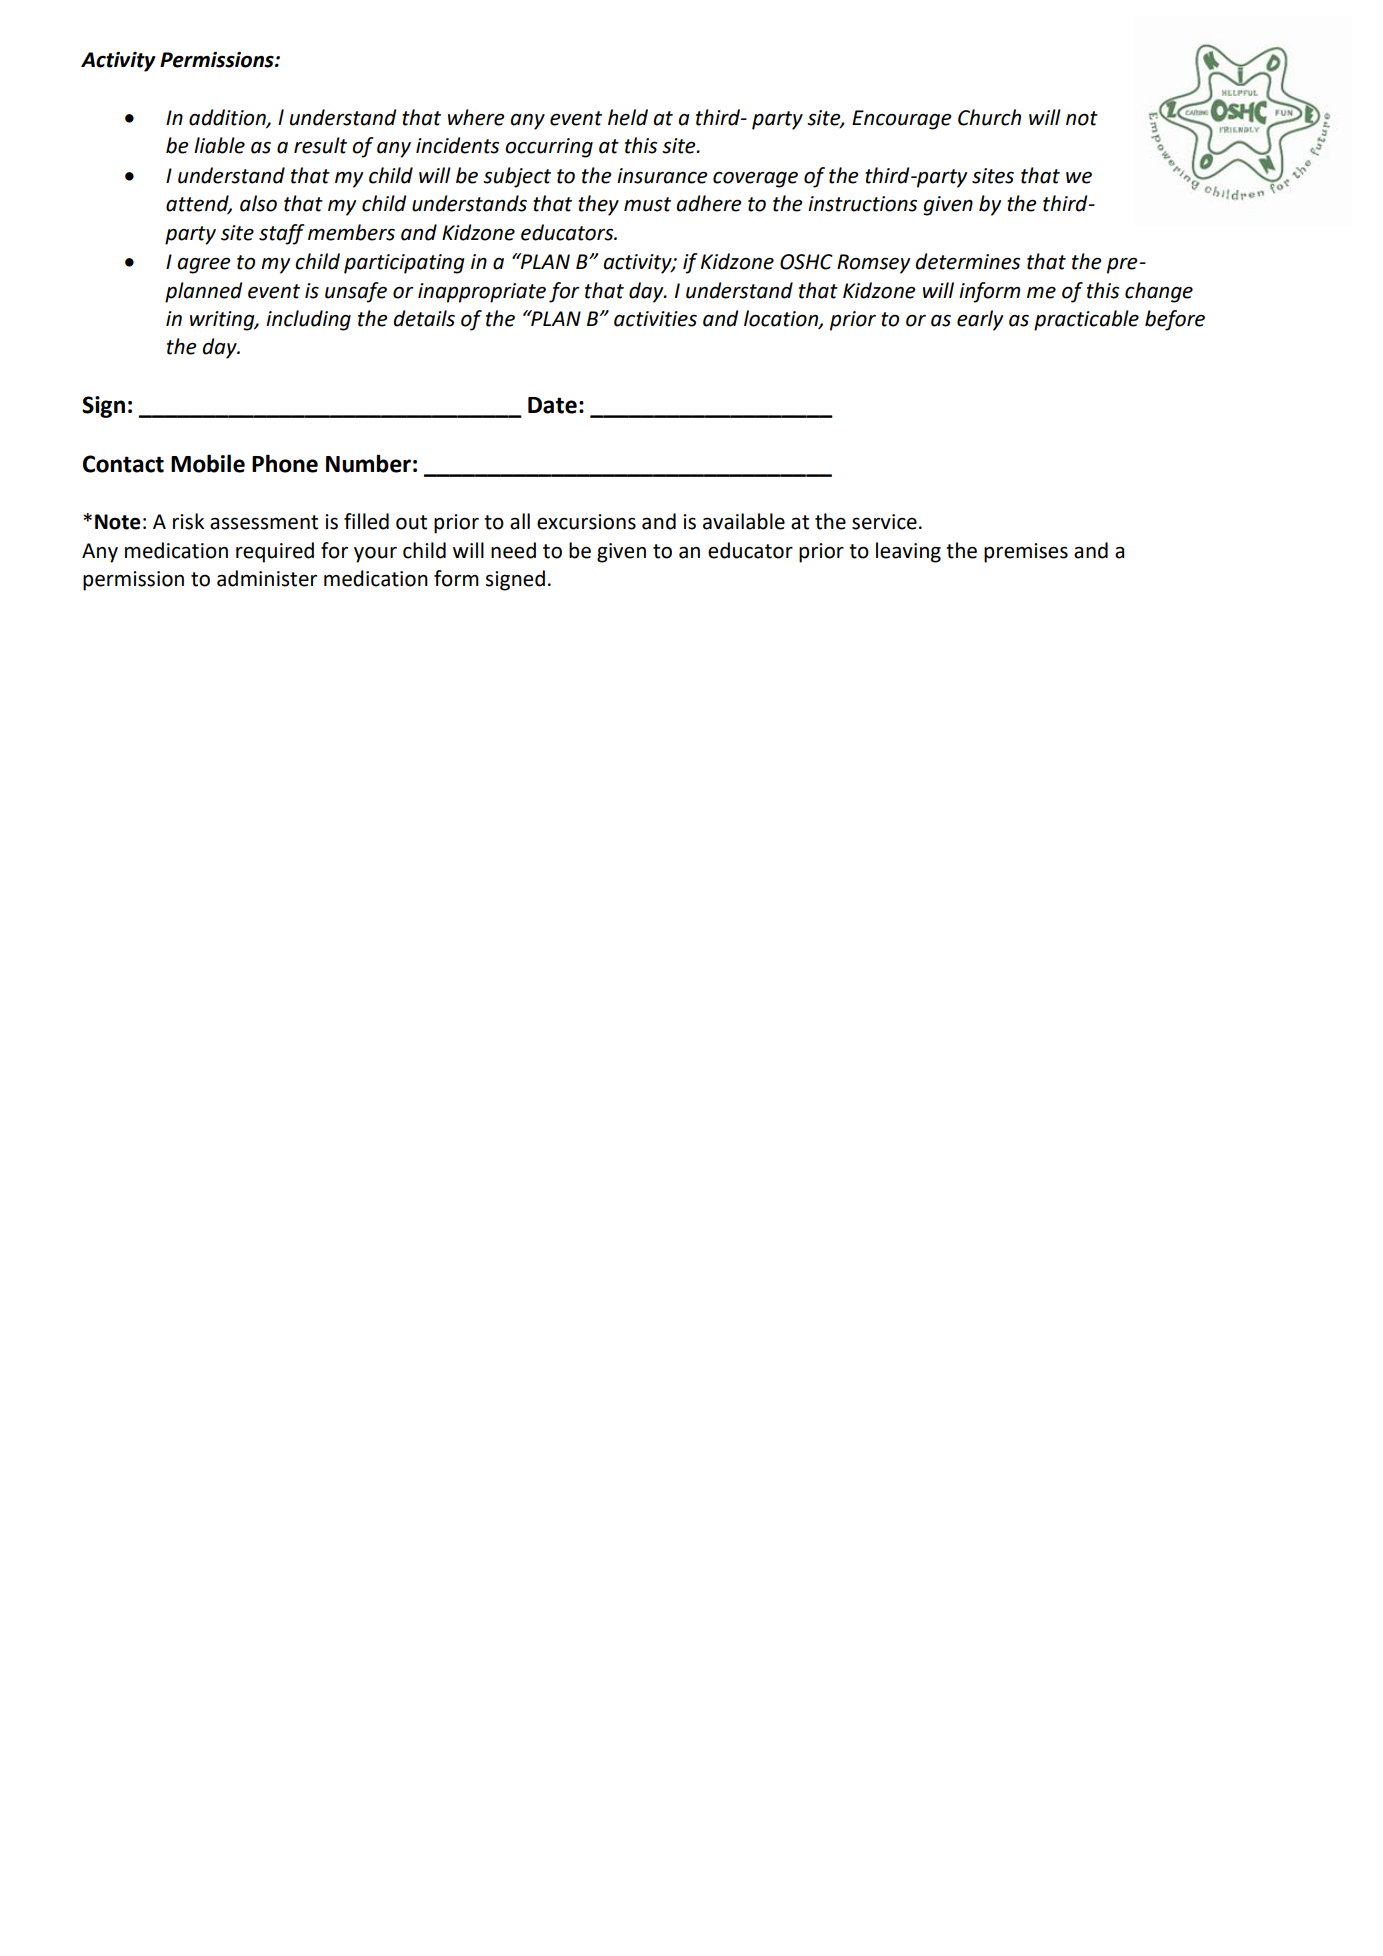 The height and width of the screenshot is (1956, 1383). What do you see at coordinates (1026, 553) in the screenshot?
I see `premises` at bounding box center [1026, 553].
